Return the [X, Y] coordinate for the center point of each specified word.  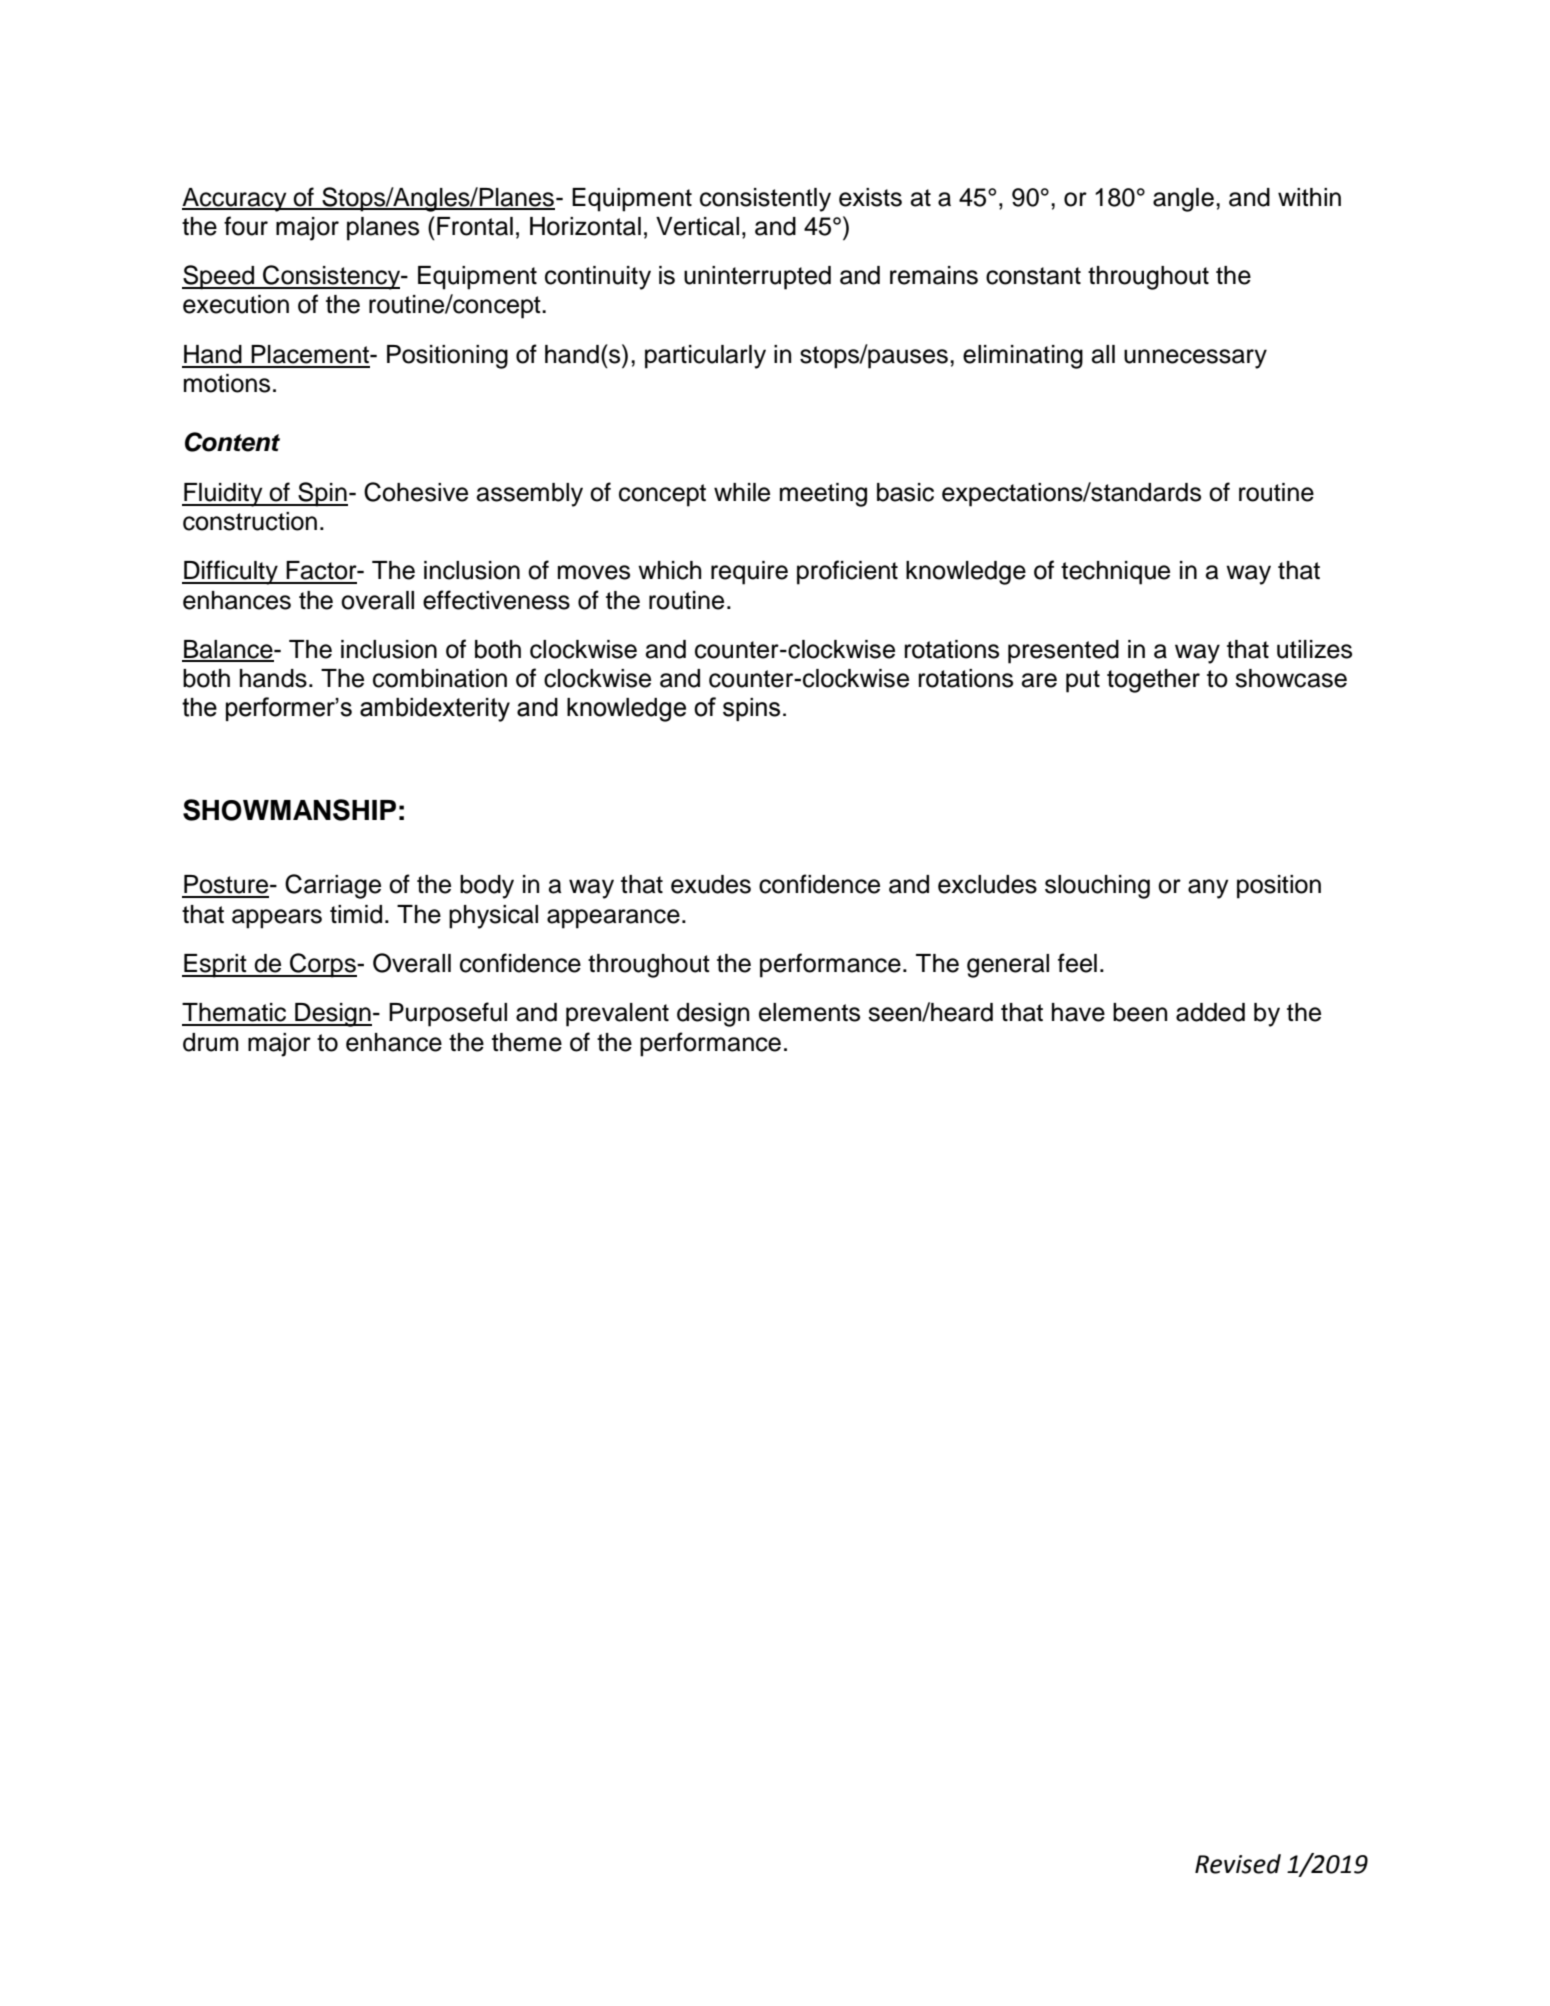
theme [527, 1042]
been [1140, 1012]
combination [440, 678]
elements [809, 1012]
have [1078, 1012]
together [1153, 681]
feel [1077, 963]
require [749, 573]
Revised [1238, 1864]
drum [211, 1042]
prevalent [617, 1015]
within [1309, 197]
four [246, 226]
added [1210, 1012]
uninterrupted [757, 278]
